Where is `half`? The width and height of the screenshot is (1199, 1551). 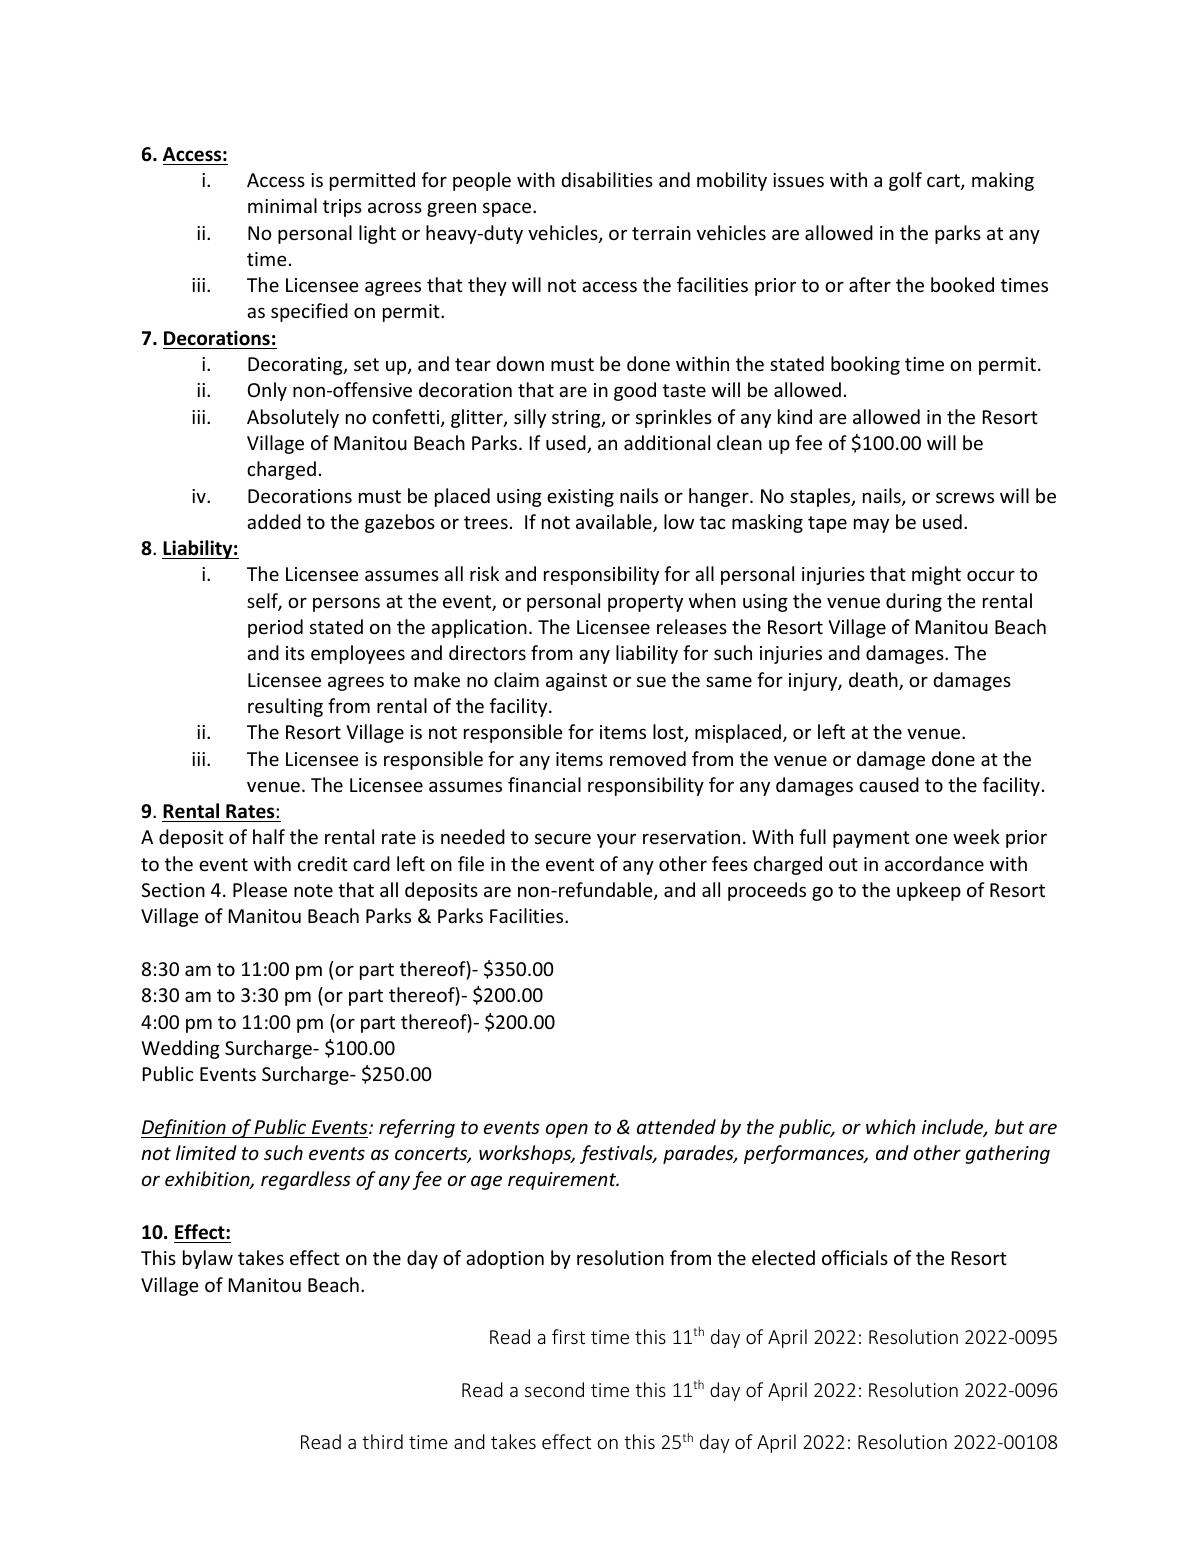 half is located at coordinates (269, 836).
